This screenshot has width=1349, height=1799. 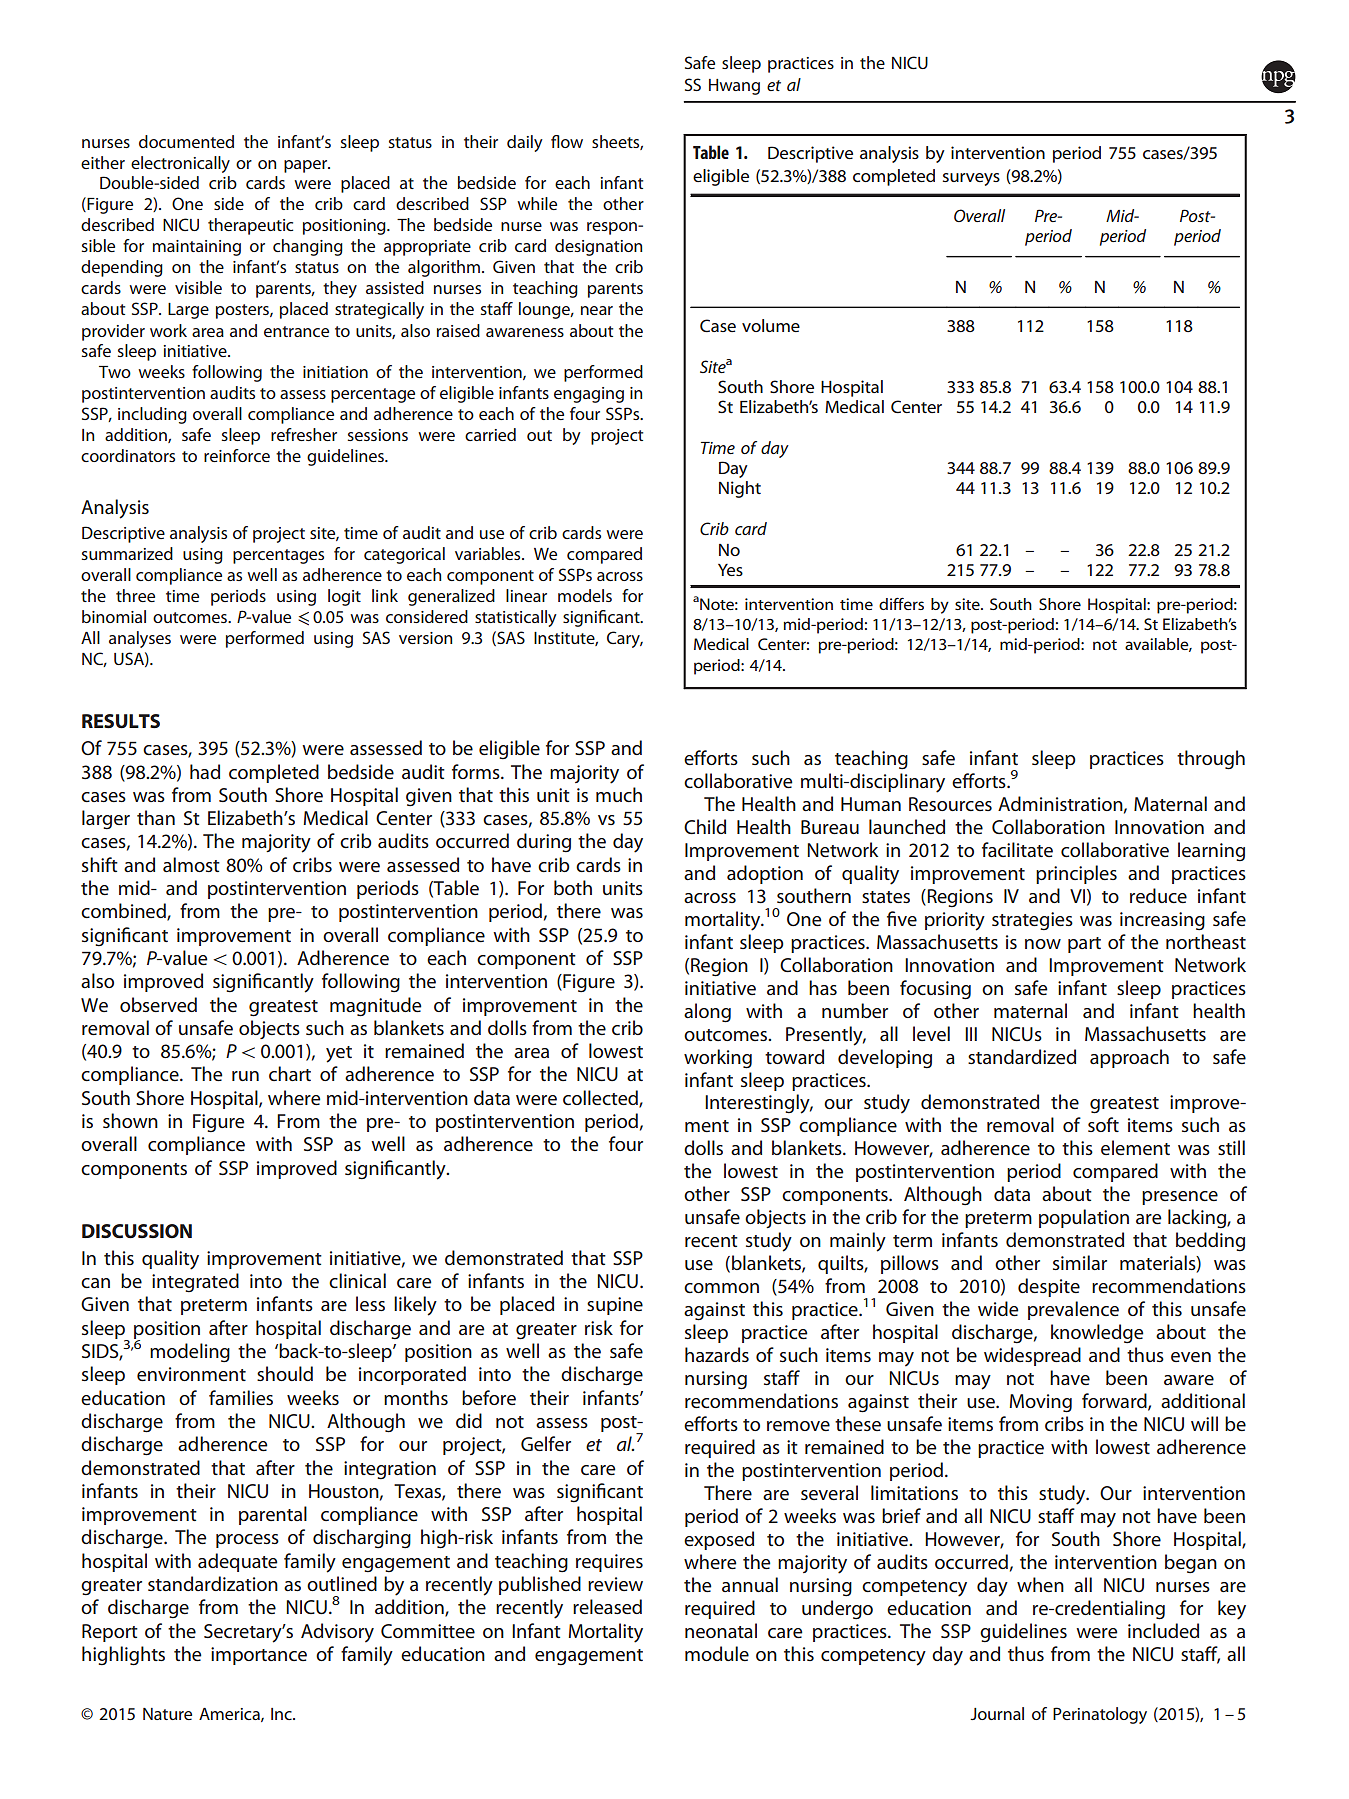 I want to click on almost, so click(x=191, y=864).
